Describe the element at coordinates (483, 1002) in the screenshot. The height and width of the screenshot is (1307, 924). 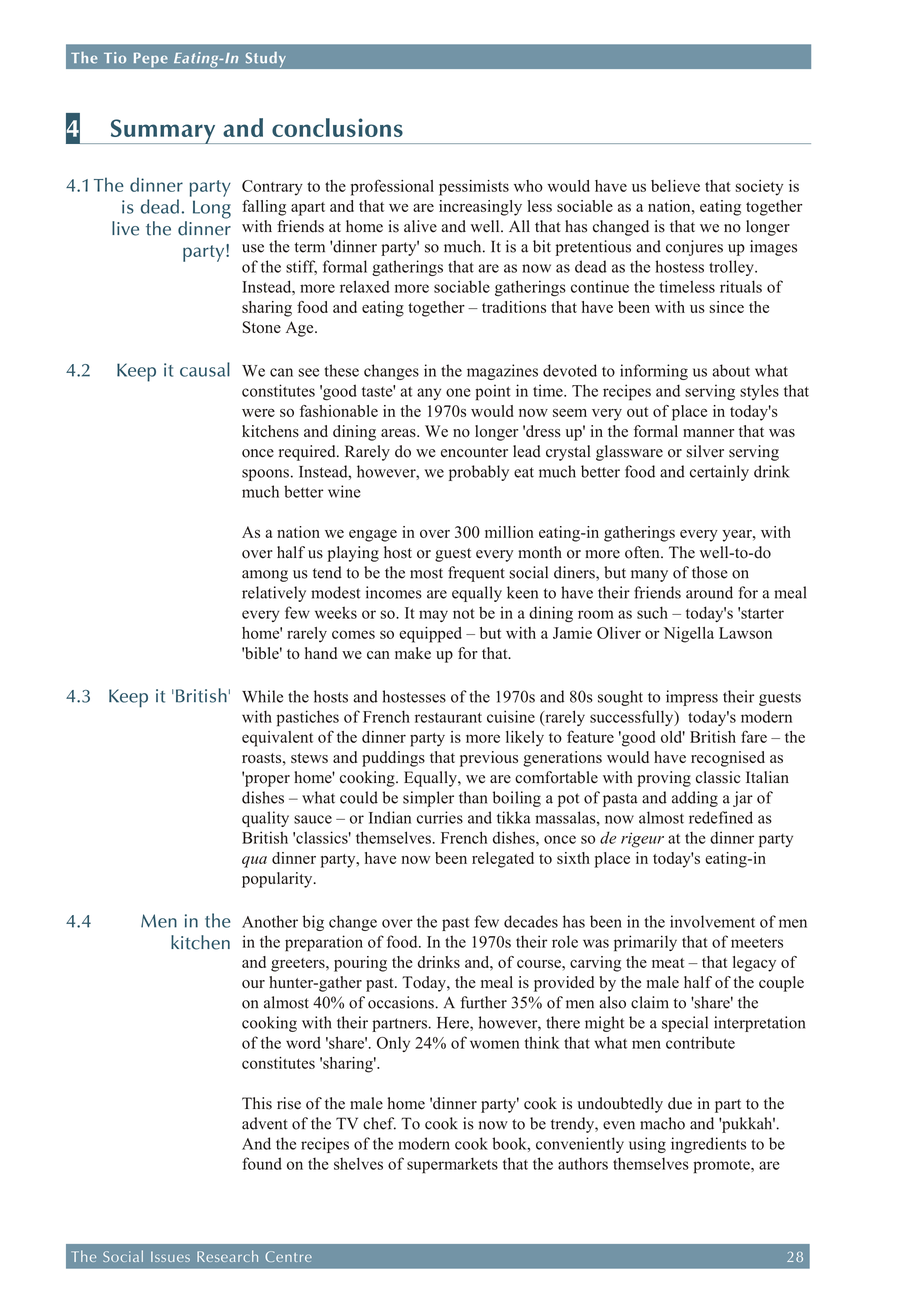
I see `further` at that location.
